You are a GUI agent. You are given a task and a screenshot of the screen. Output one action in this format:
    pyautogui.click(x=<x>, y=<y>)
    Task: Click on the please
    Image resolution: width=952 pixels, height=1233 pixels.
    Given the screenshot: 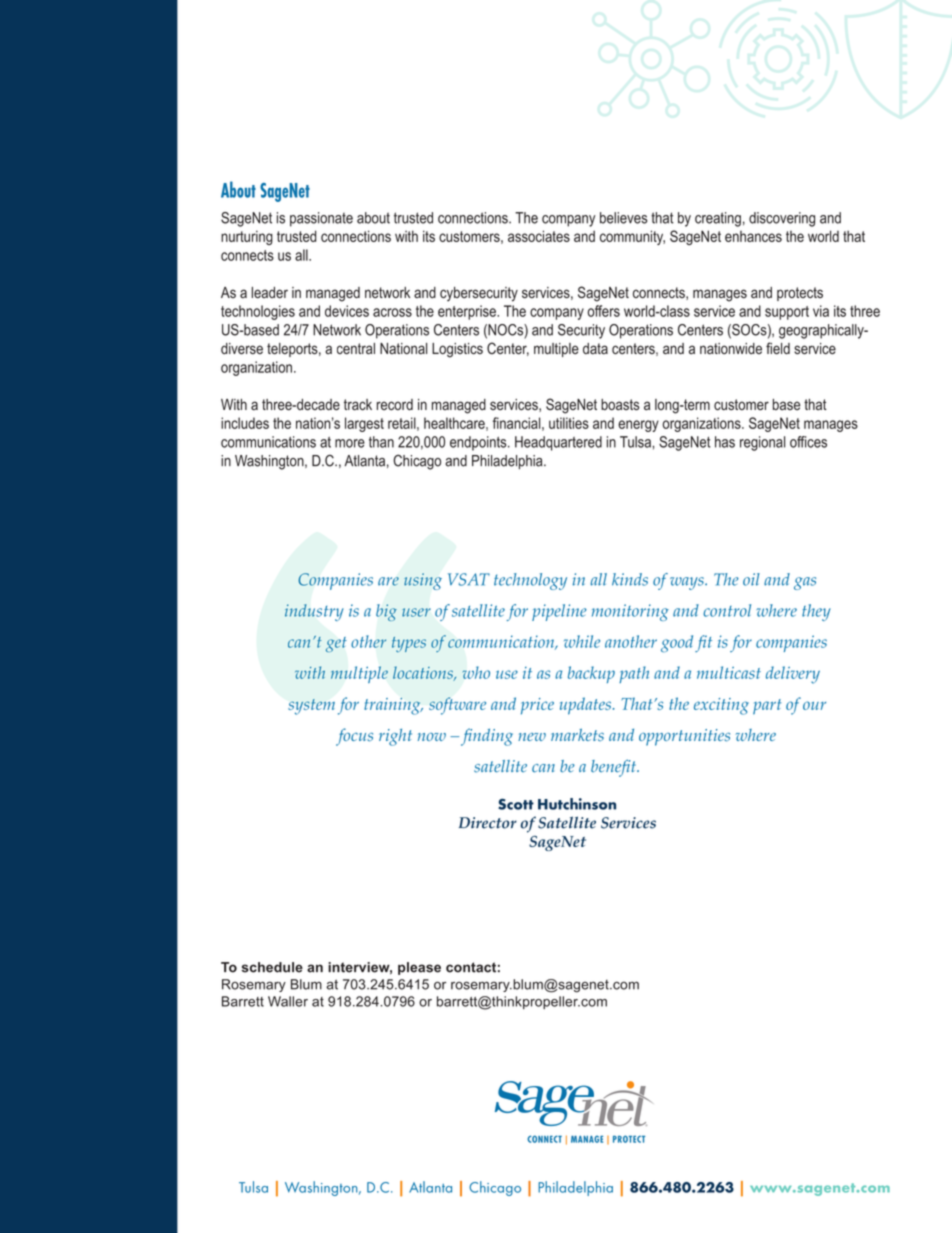 What is the action you would take?
    pyautogui.click(x=419, y=968)
